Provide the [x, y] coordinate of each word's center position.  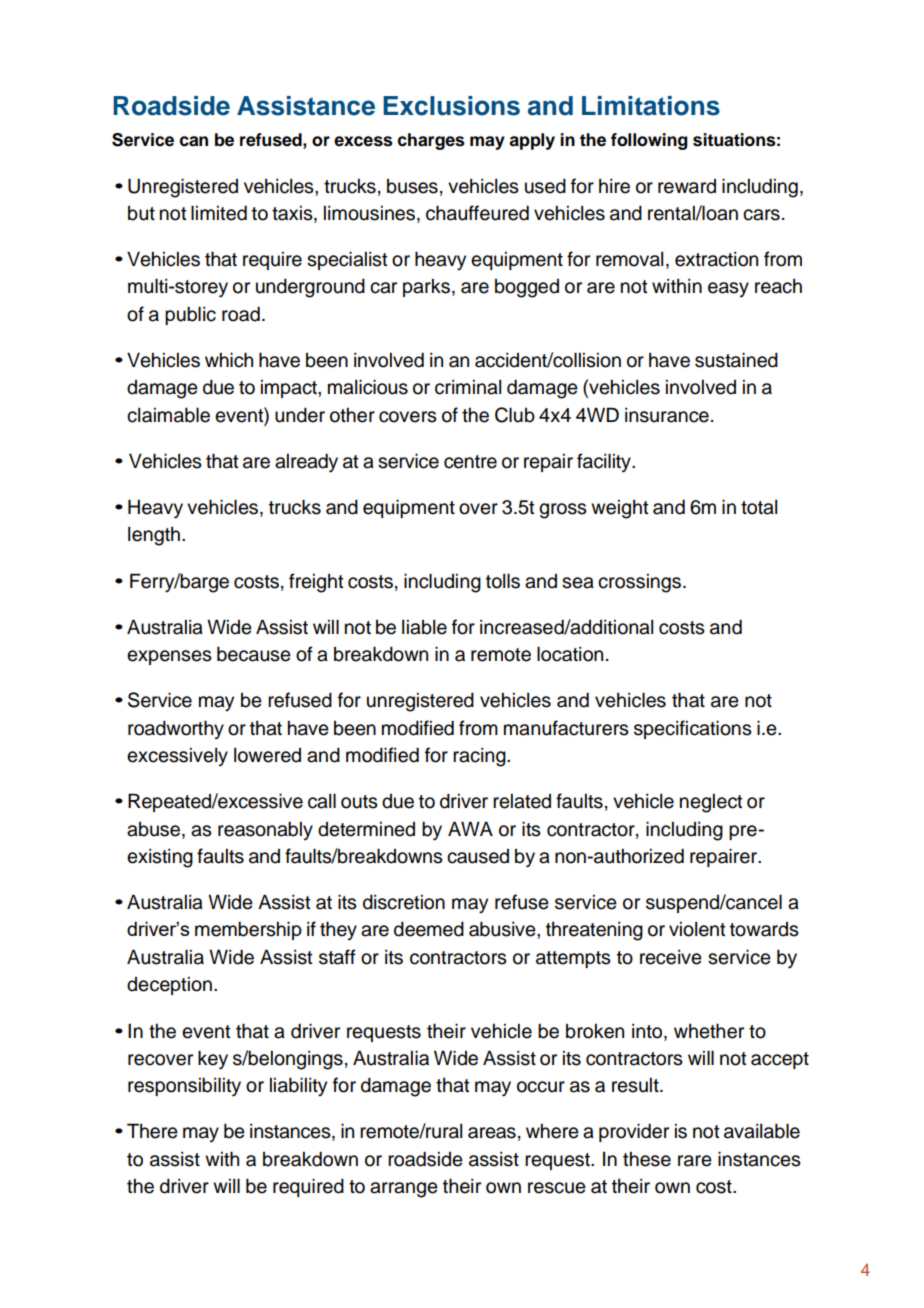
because [254, 654]
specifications [693, 729]
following [649, 141]
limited [219, 213]
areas [492, 1133]
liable [424, 627]
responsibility [184, 1087]
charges [431, 141]
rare [695, 1161]
